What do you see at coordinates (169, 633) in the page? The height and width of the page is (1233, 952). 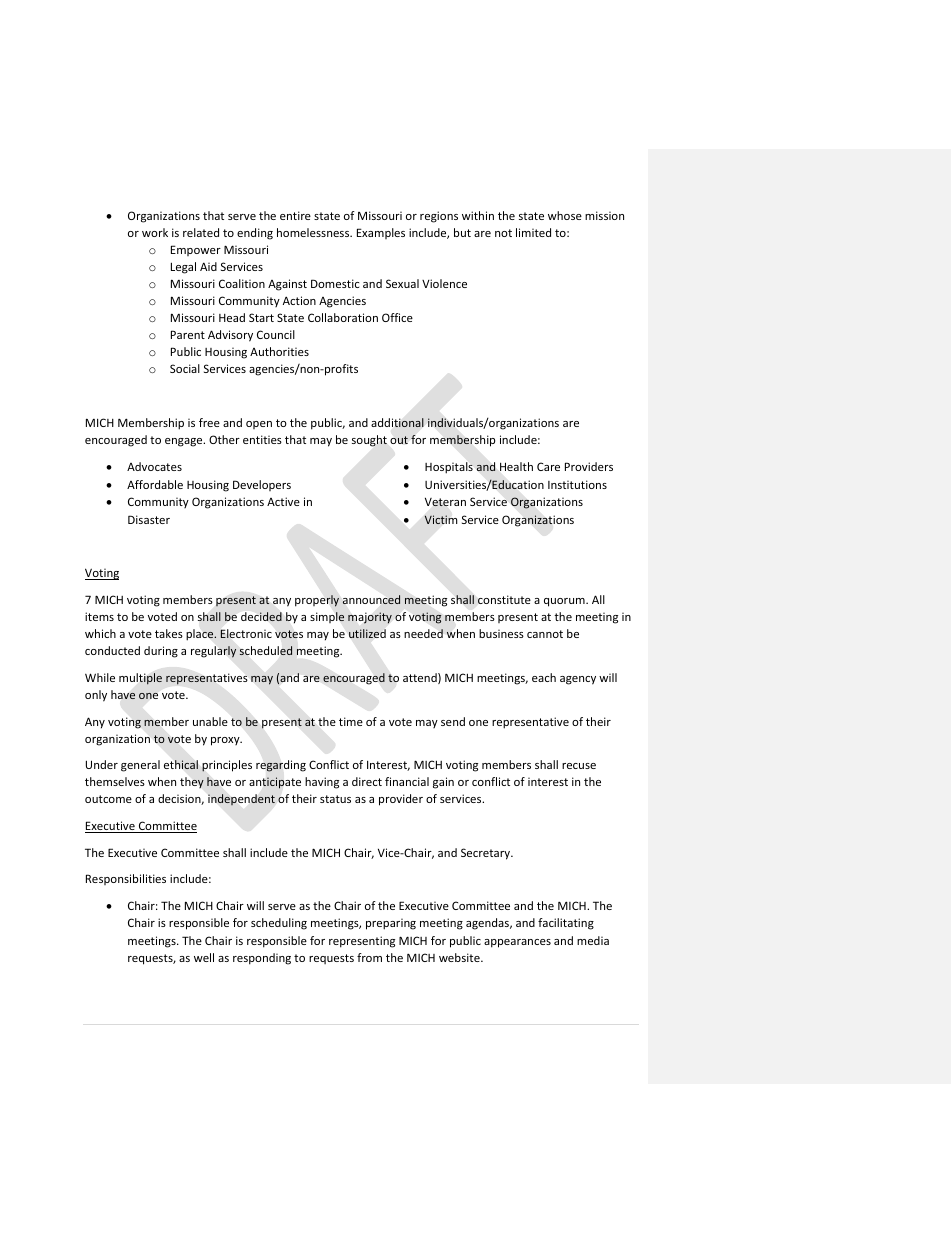 I see `takes` at bounding box center [169, 633].
